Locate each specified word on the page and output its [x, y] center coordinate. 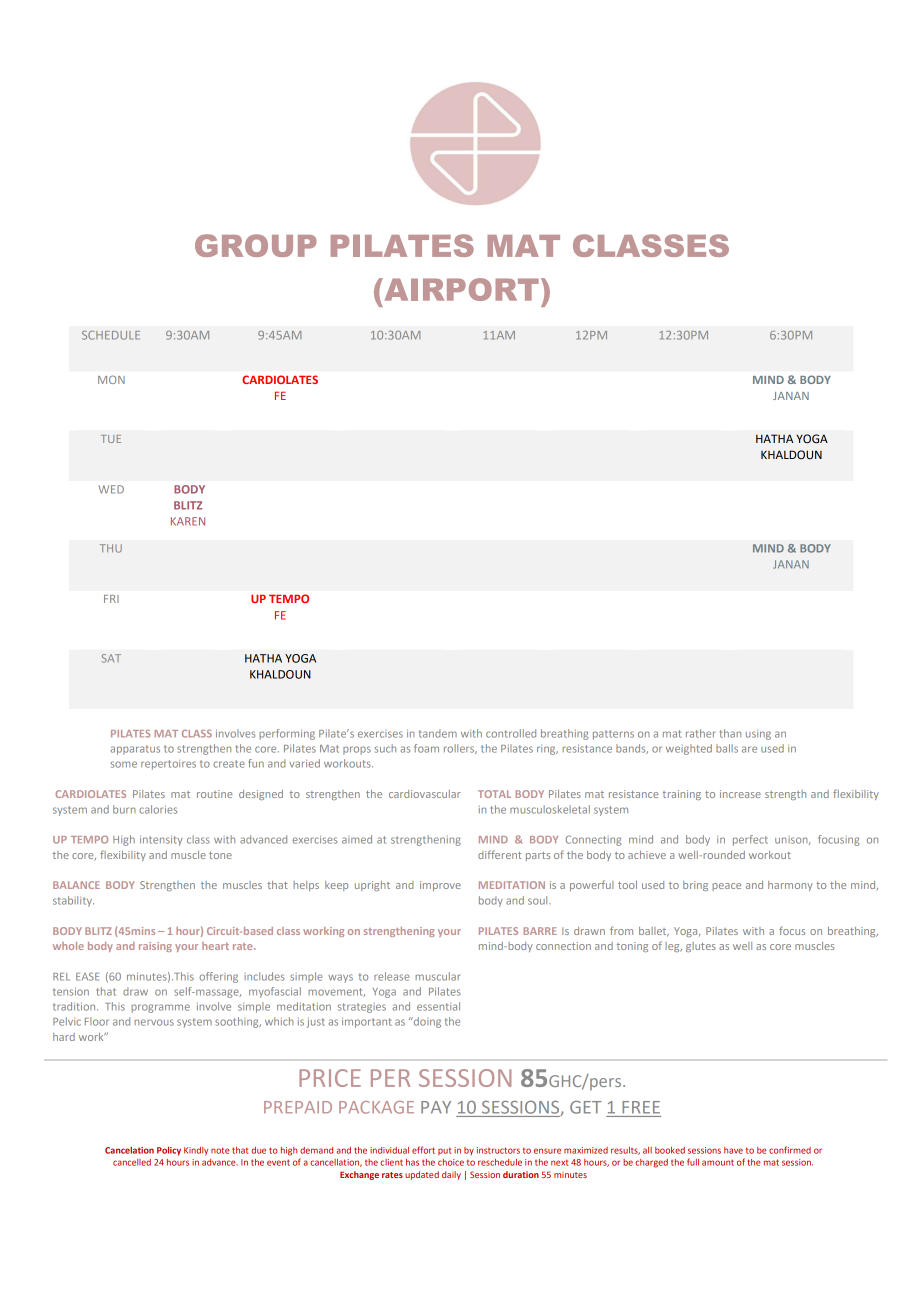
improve [440, 886]
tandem [438, 733]
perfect [750, 840]
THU [111, 548]
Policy [169, 1151]
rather [701, 733]
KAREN [188, 521]
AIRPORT [460, 289]
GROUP [256, 245]
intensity [161, 840]
